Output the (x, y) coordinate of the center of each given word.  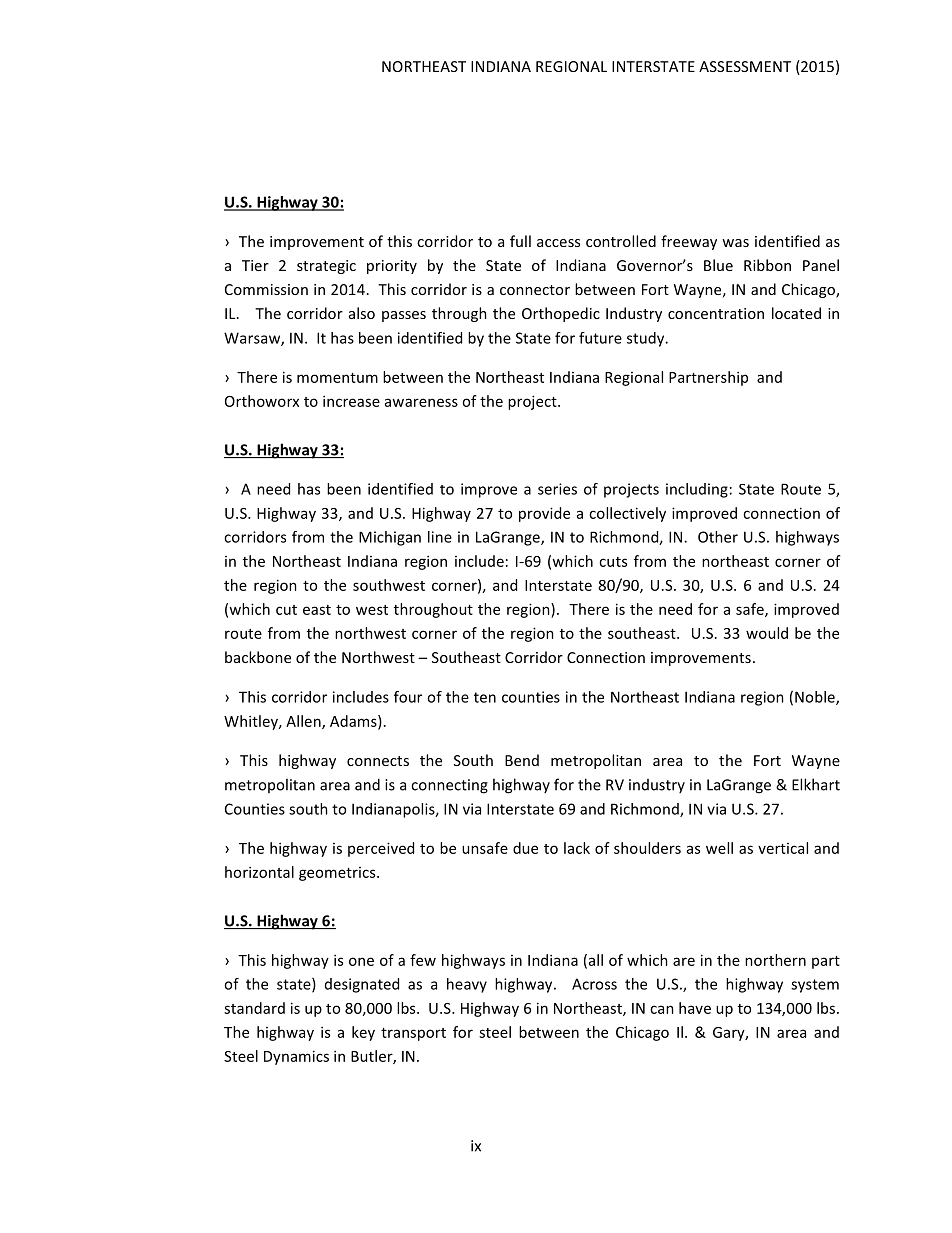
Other (718, 537)
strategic (326, 267)
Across (594, 984)
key (363, 1033)
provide (544, 514)
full (520, 241)
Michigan (390, 538)
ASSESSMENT (745, 66)
